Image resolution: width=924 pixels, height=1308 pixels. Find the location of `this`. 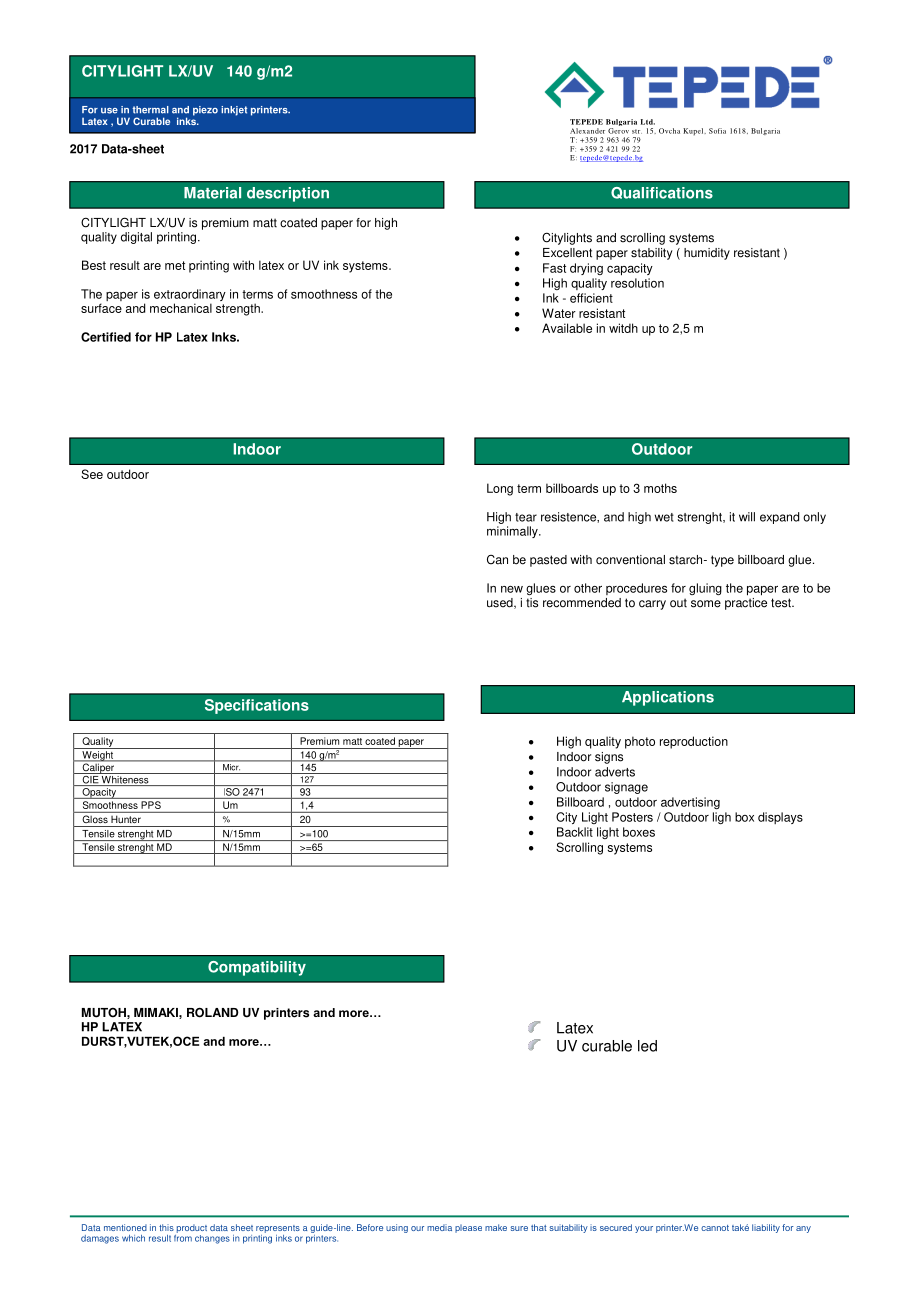

this is located at coordinates (166, 1227).
